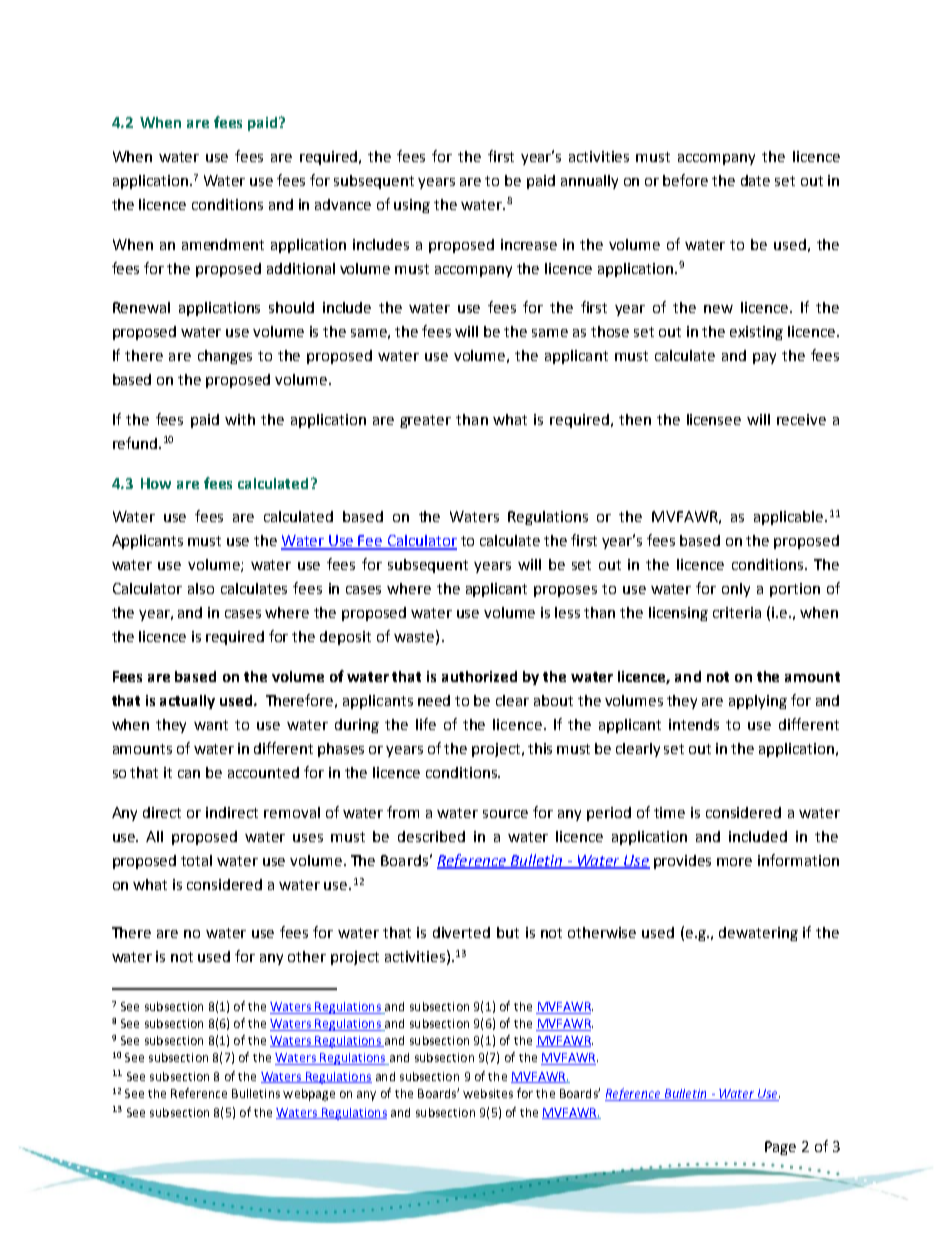 The height and width of the screenshot is (1233, 952). What do you see at coordinates (505, 814) in the screenshot?
I see `source` at bounding box center [505, 814].
